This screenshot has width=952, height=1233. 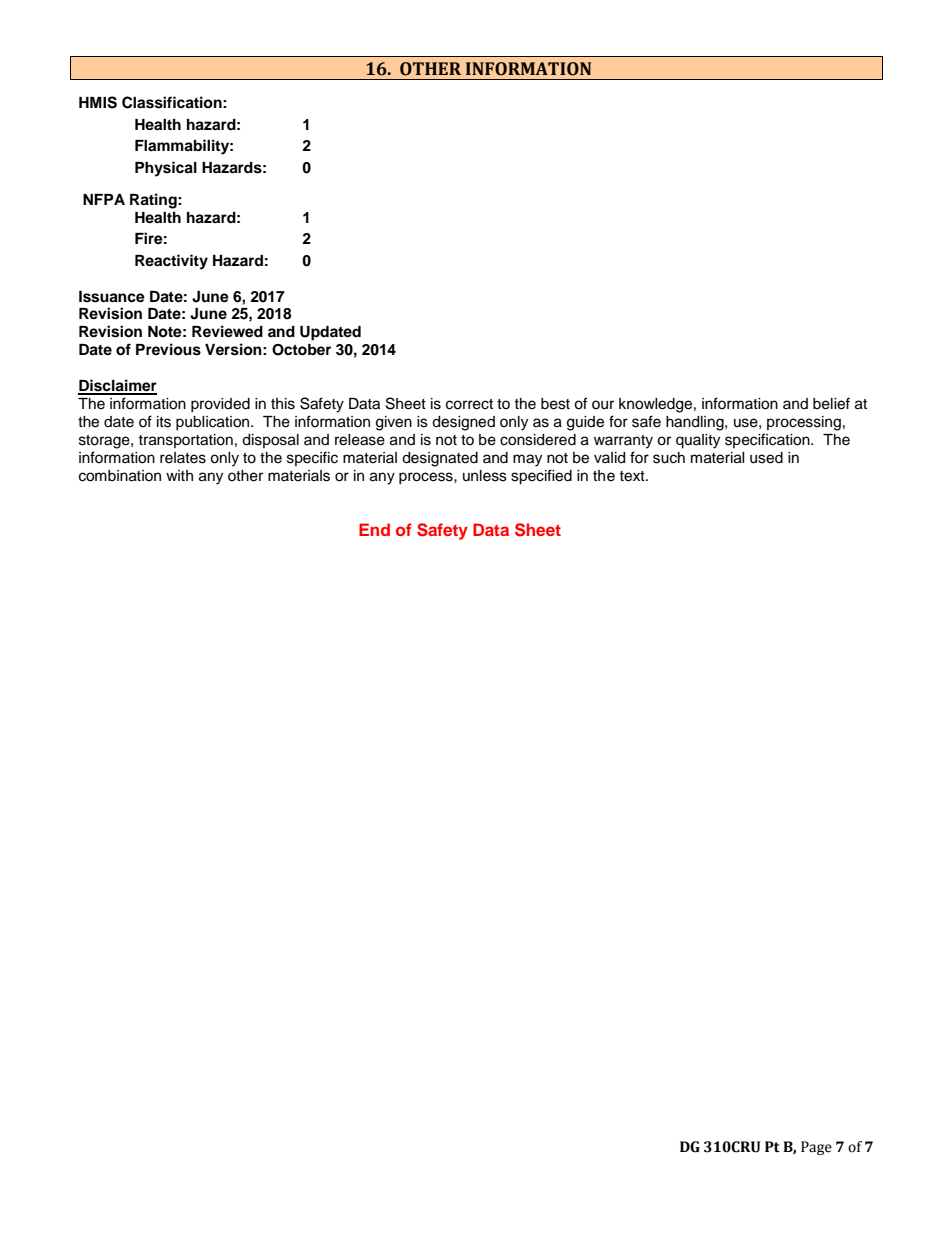 I want to click on valid, so click(x=609, y=458).
